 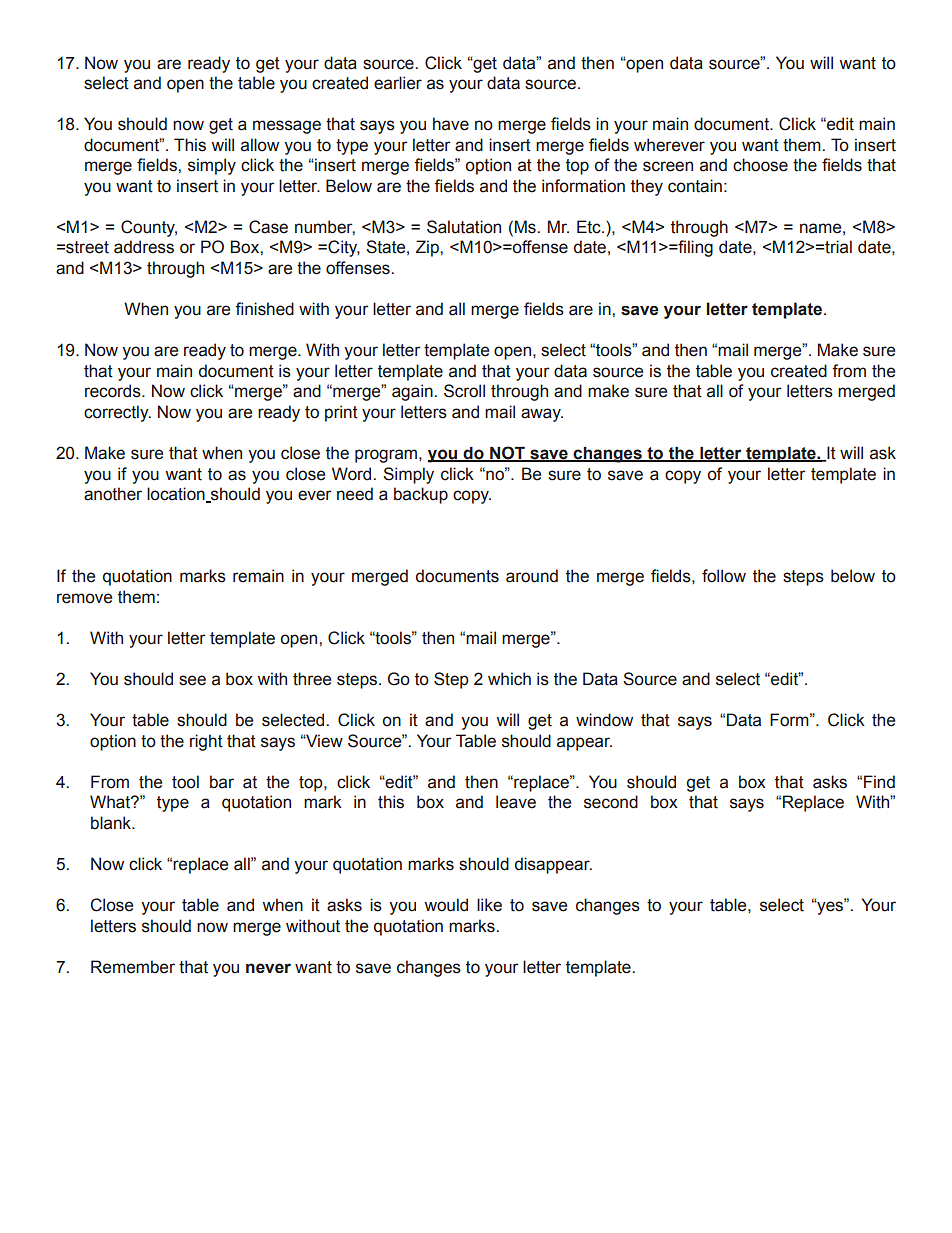 I want to click on Find, so click(x=879, y=782).
